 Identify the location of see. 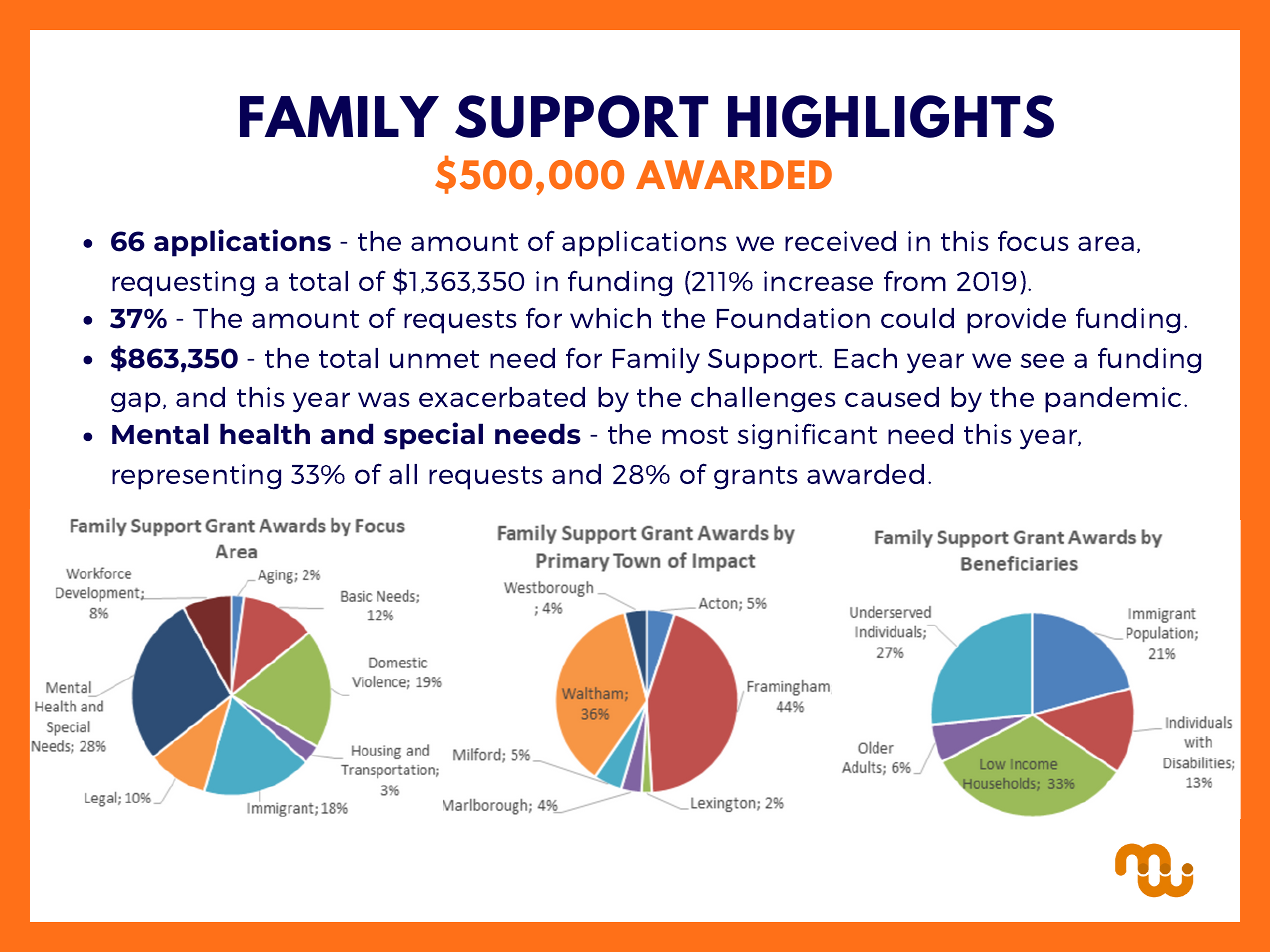
(1042, 360).
